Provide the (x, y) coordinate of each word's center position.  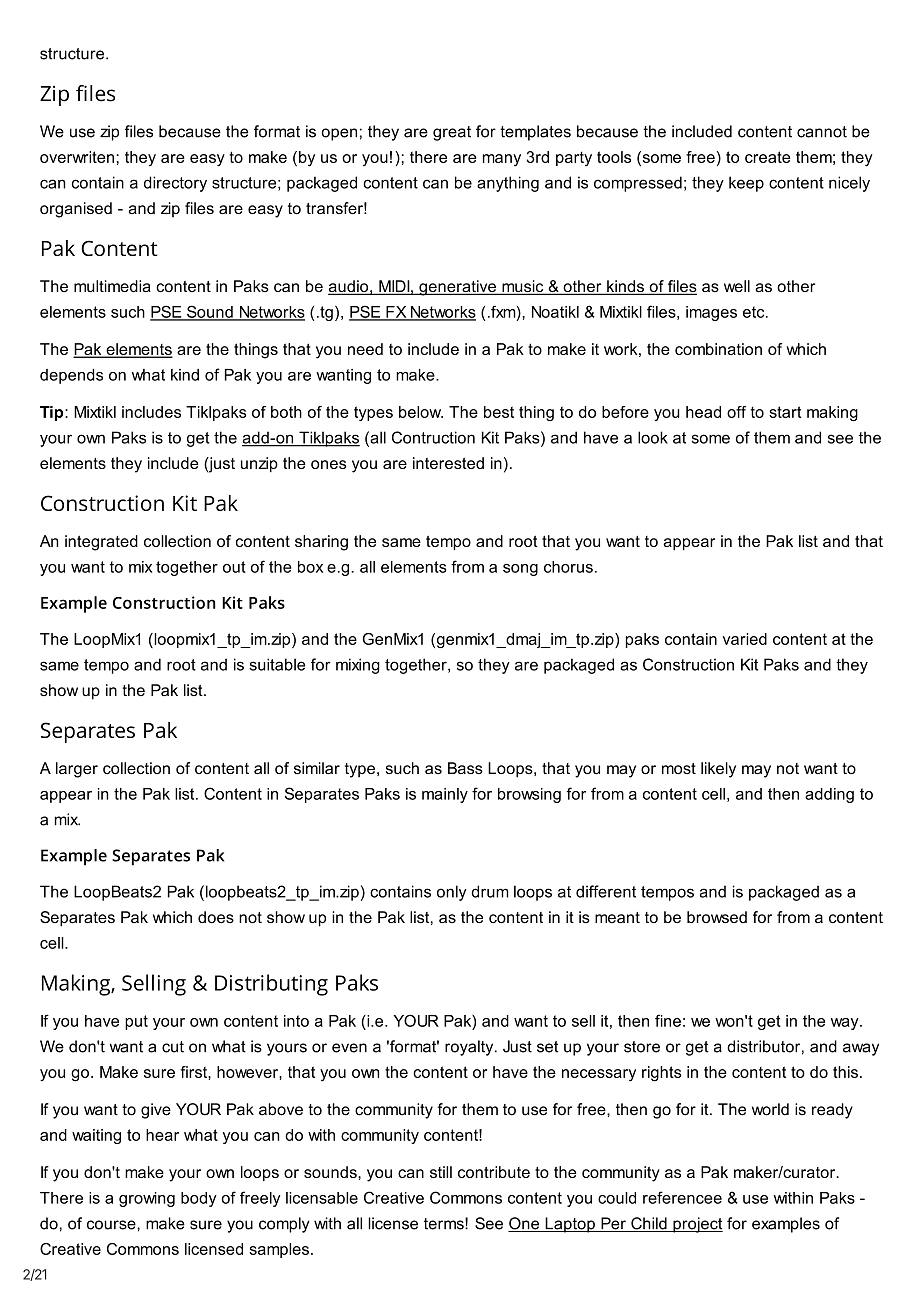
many (502, 160)
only (452, 893)
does (216, 917)
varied (745, 639)
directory (175, 184)
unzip (259, 464)
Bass (465, 768)
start (785, 412)
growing (147, 1199)
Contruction (433, 437)
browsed (717, 917)
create (767, 157)
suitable (277, 664)
